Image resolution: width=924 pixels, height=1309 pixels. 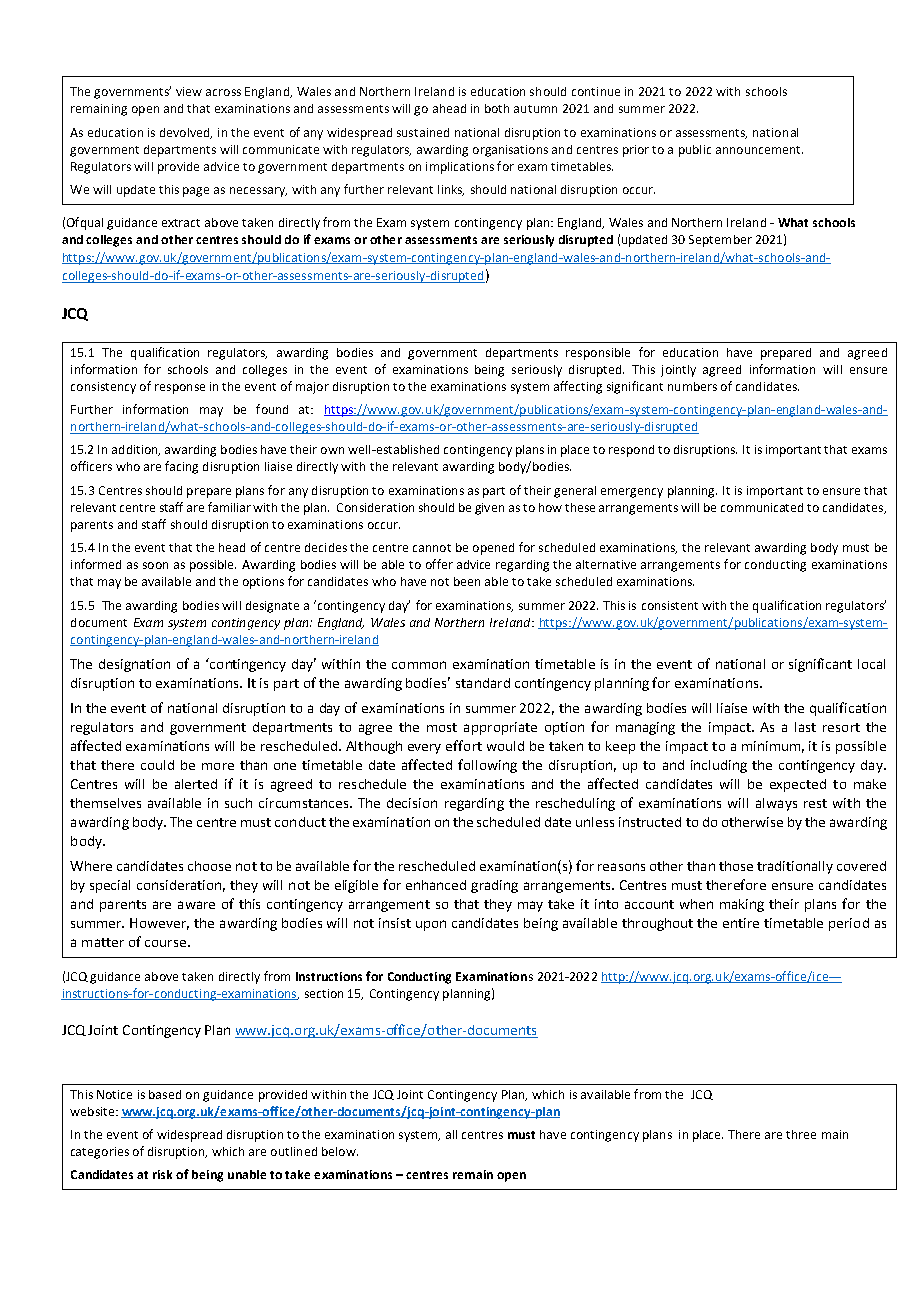 What do you see at coordinates (578, 387) in the screenshot?
I see `affecting` at bounding box center [578, 387].
